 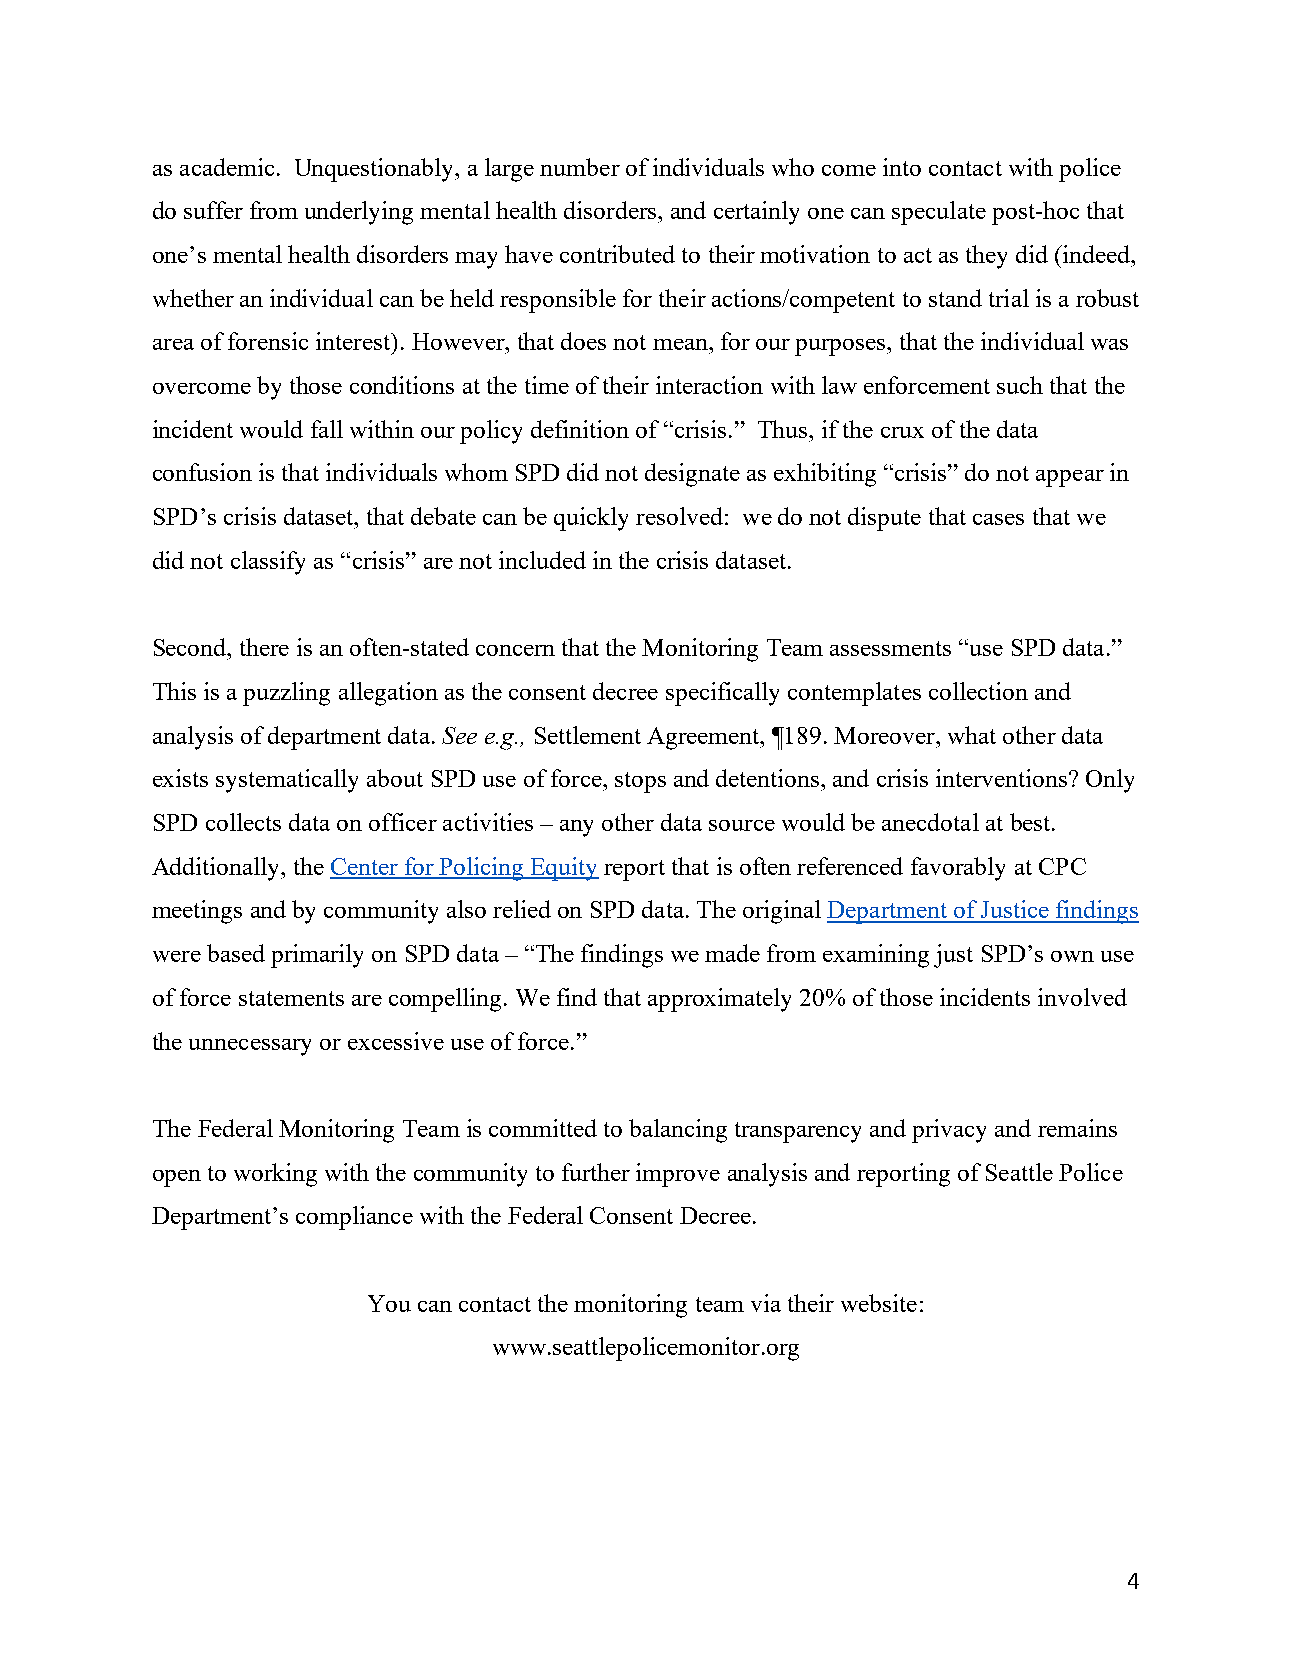 What do you see at coordinates (354, 1218) in the page?
I see `compliance` at bounding box center [354, 1218].
